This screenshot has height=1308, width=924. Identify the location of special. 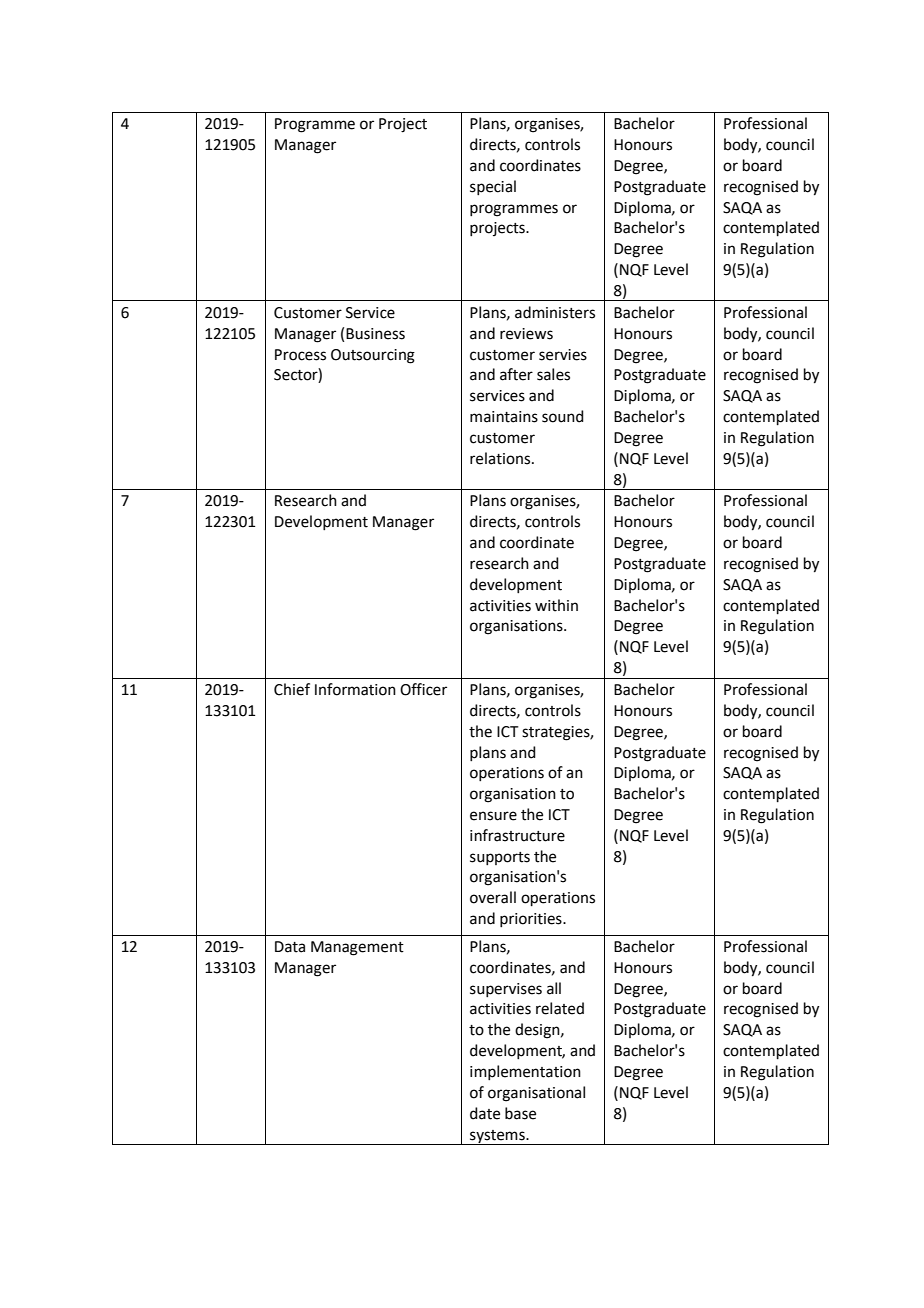
(493, 187).
